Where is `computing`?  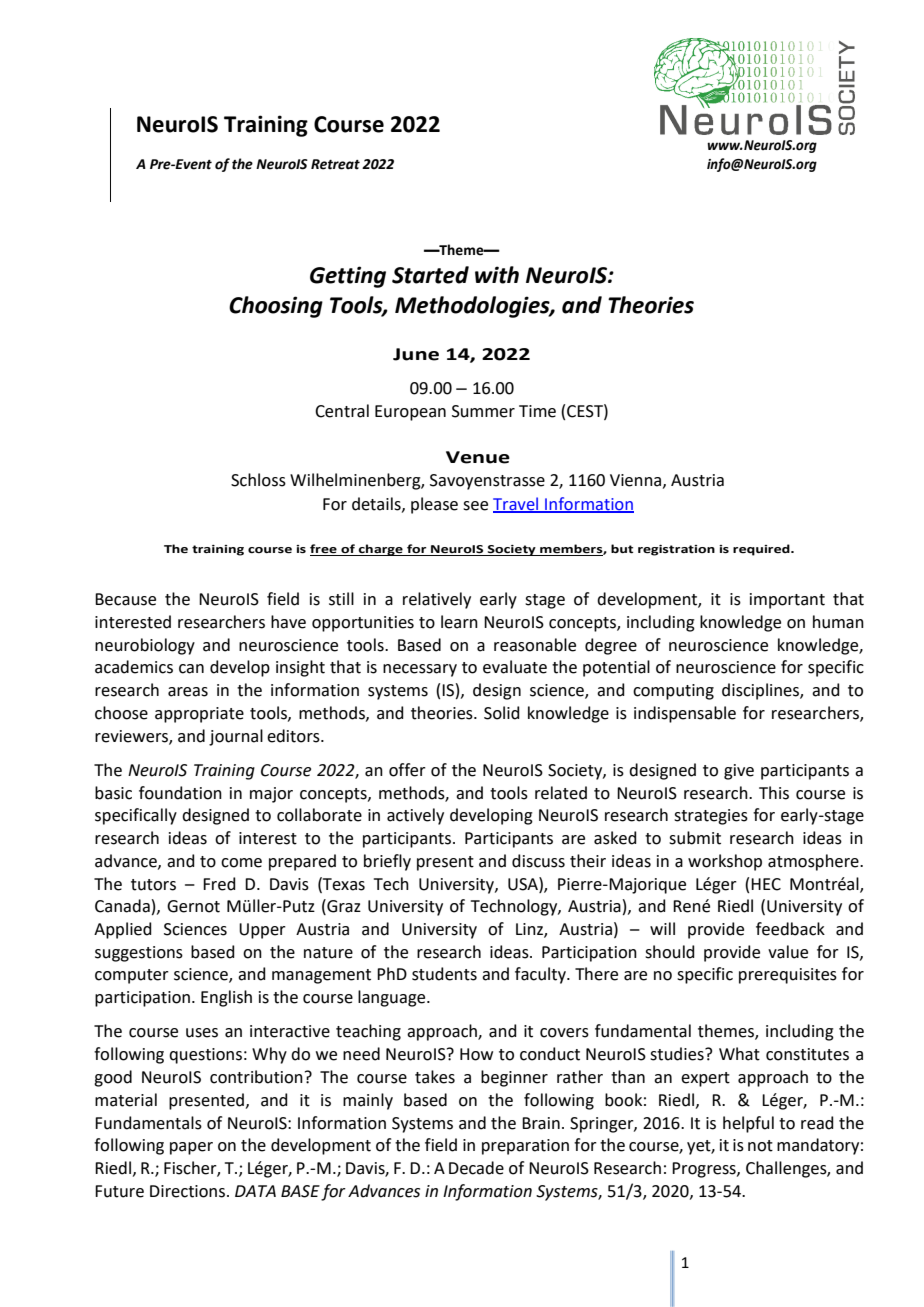
computing is located at coordinates (673, 692).
